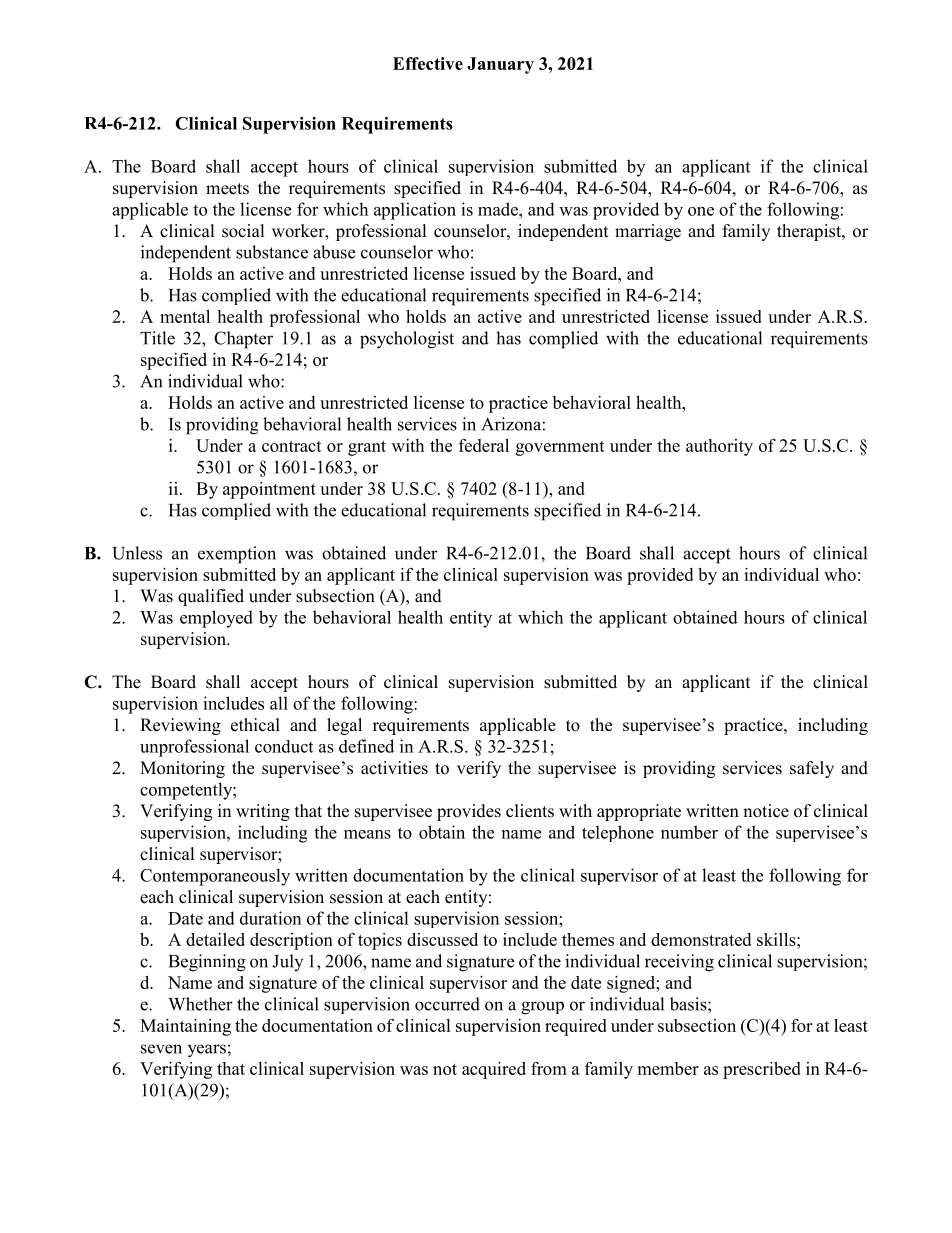 This screenshot has width=952, height=1233. What do you see at coordinates (500, 65) in the screenshot?
I see `January` at bounding box center [500, 65].
